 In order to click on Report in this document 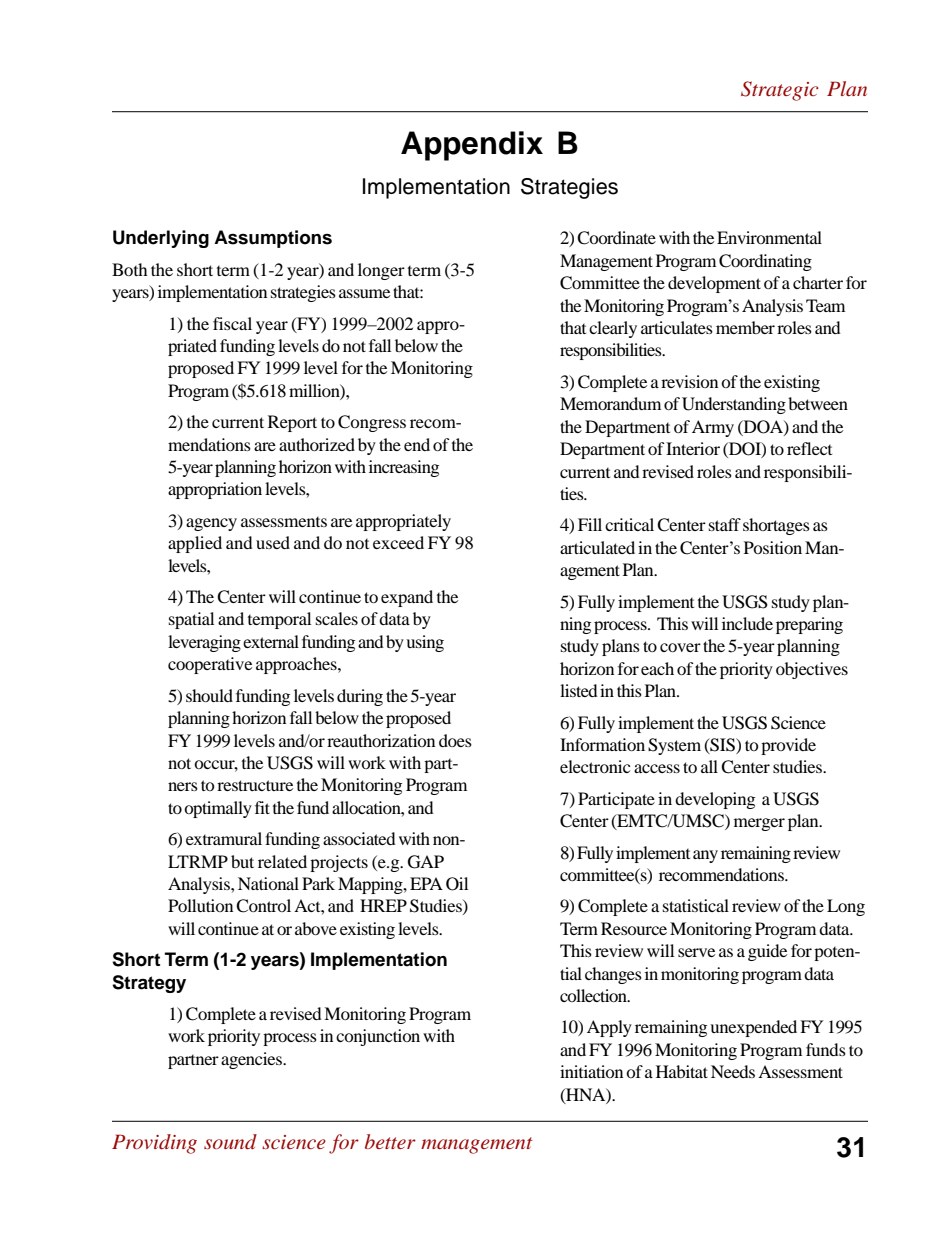, I will do `click(292, 423)`.
